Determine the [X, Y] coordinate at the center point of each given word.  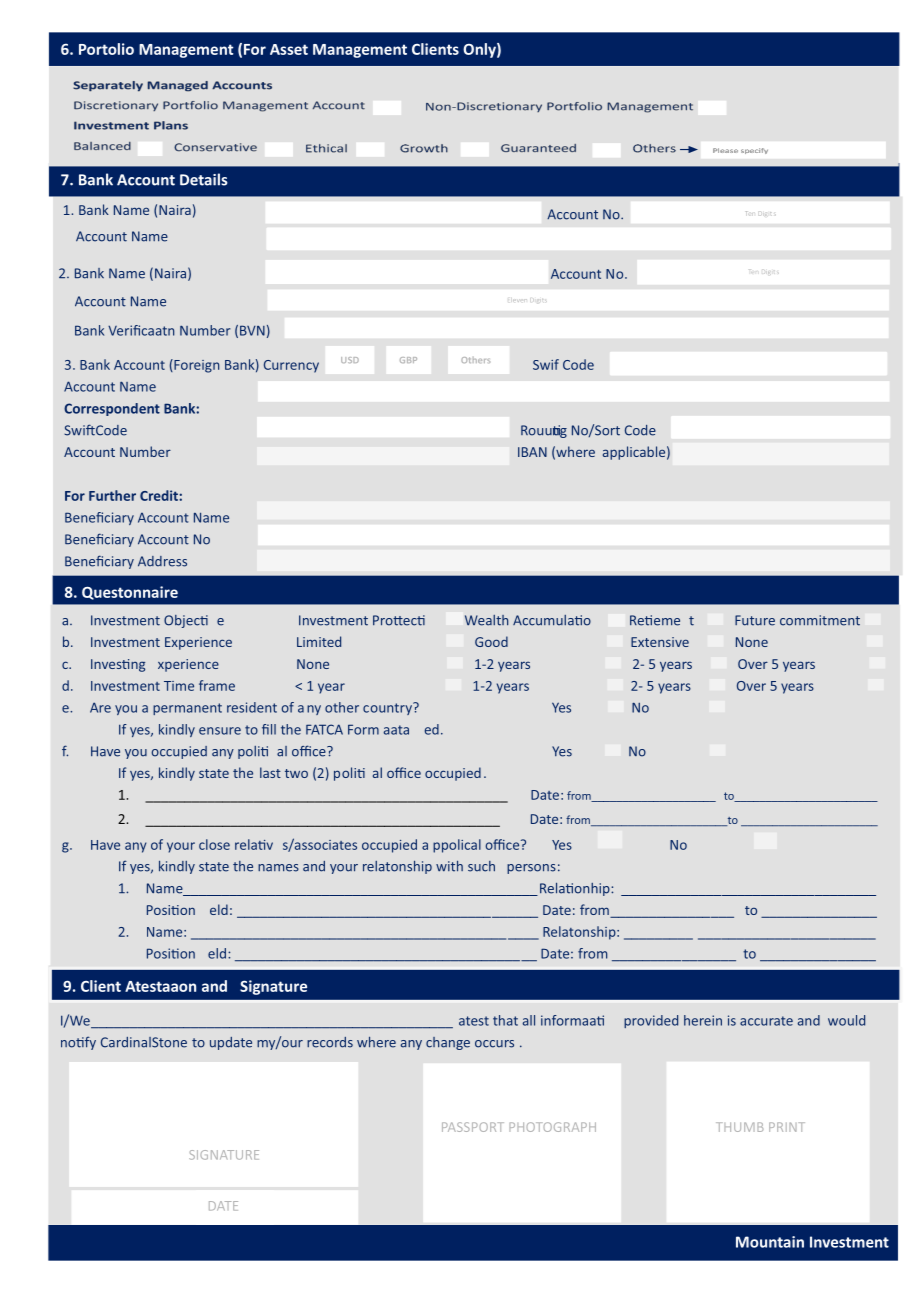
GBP [408, 360]
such [481, 866]
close [214, 844]
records [330, 1042]
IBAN [532, 452]
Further [112, 495]
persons [531, 869]
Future [755, 620]
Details [204, 179]
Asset [289, 49]
